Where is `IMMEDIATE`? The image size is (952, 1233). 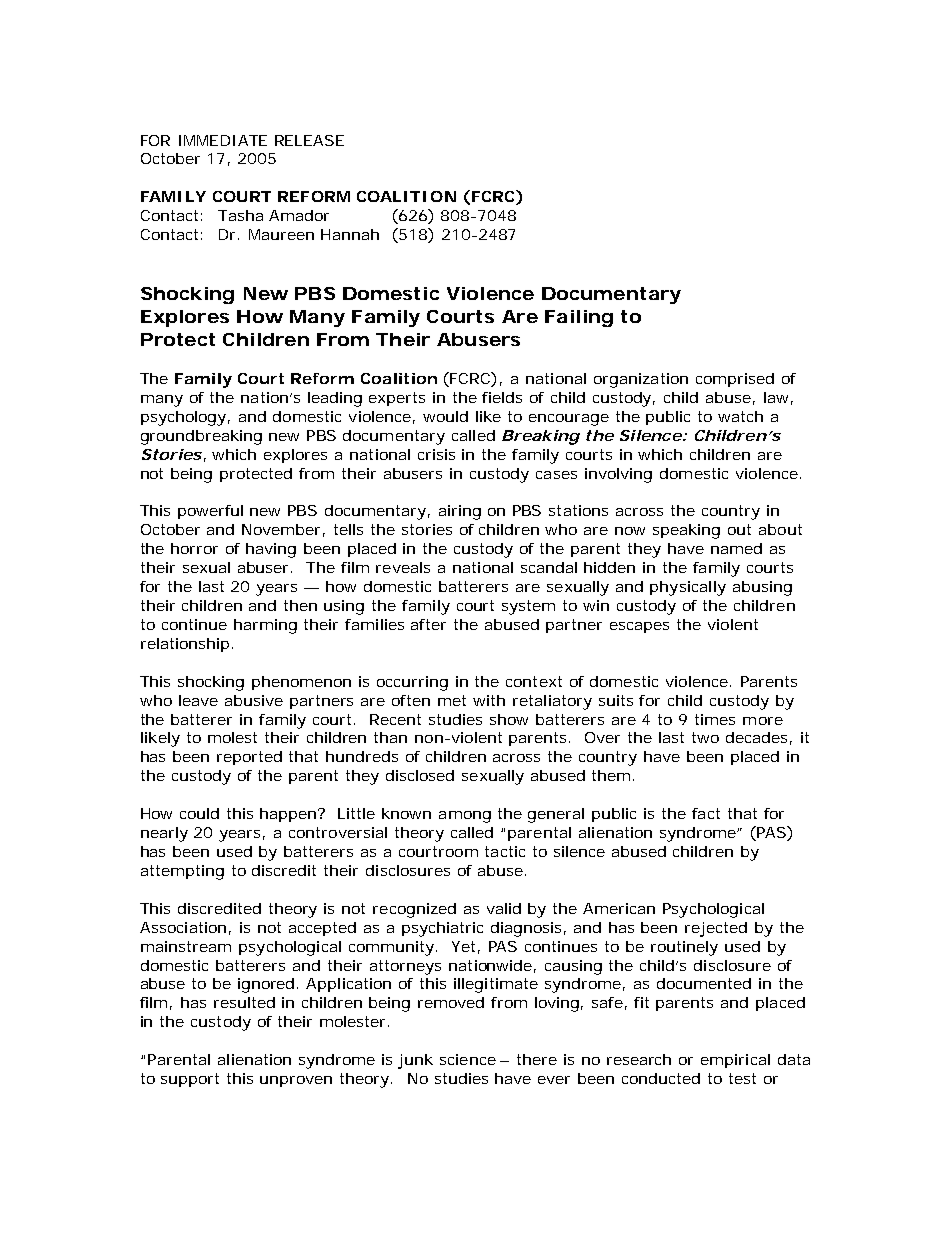
IMMEDIATE is located at coordinates (223, 140).
